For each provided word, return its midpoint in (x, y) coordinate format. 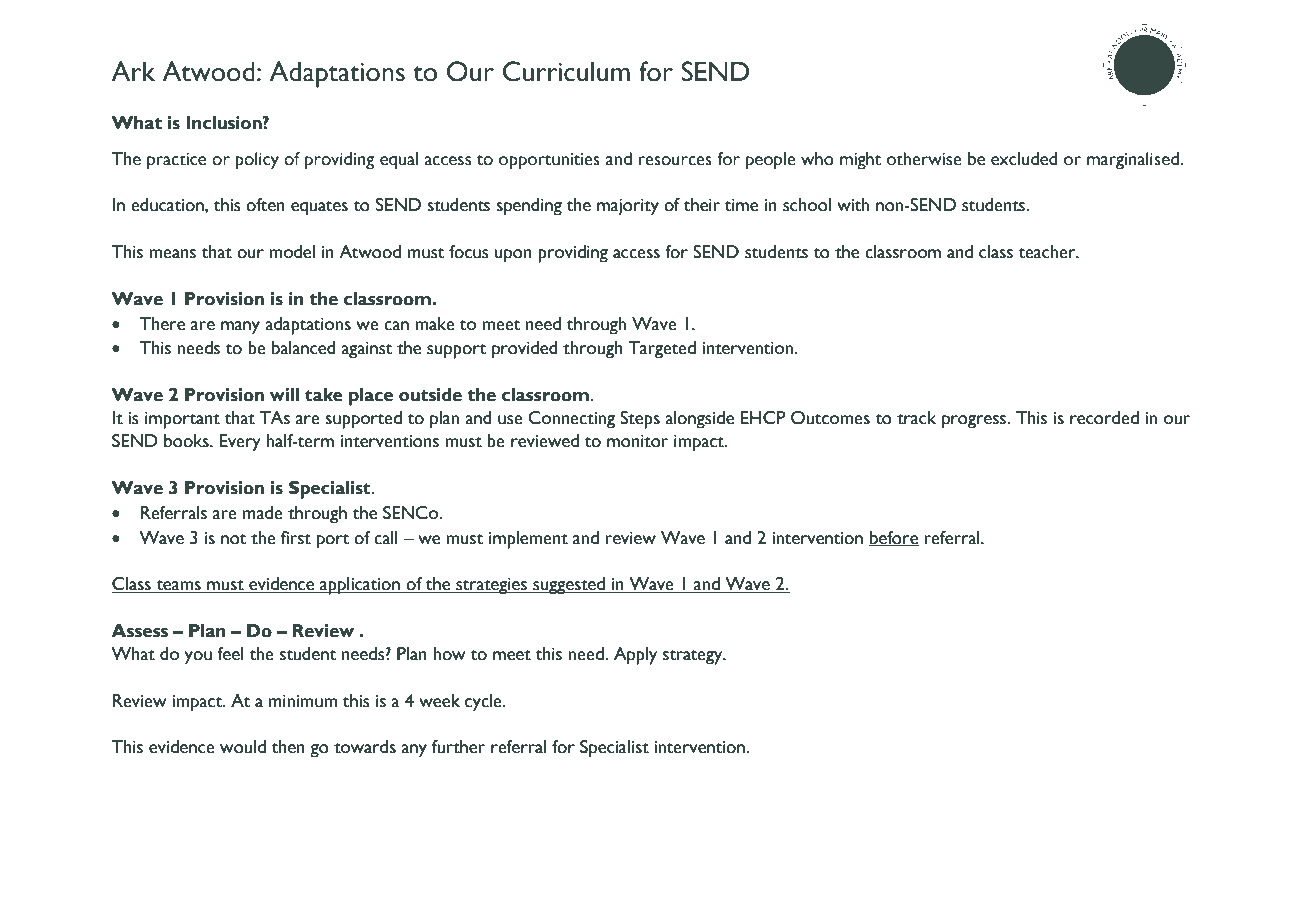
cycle (484, 703)
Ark (133, 71)
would (243, 747)
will (284, 394)
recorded (1104, 418)
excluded (1024, 159)
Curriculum (566, 71)
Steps (640, 420)
